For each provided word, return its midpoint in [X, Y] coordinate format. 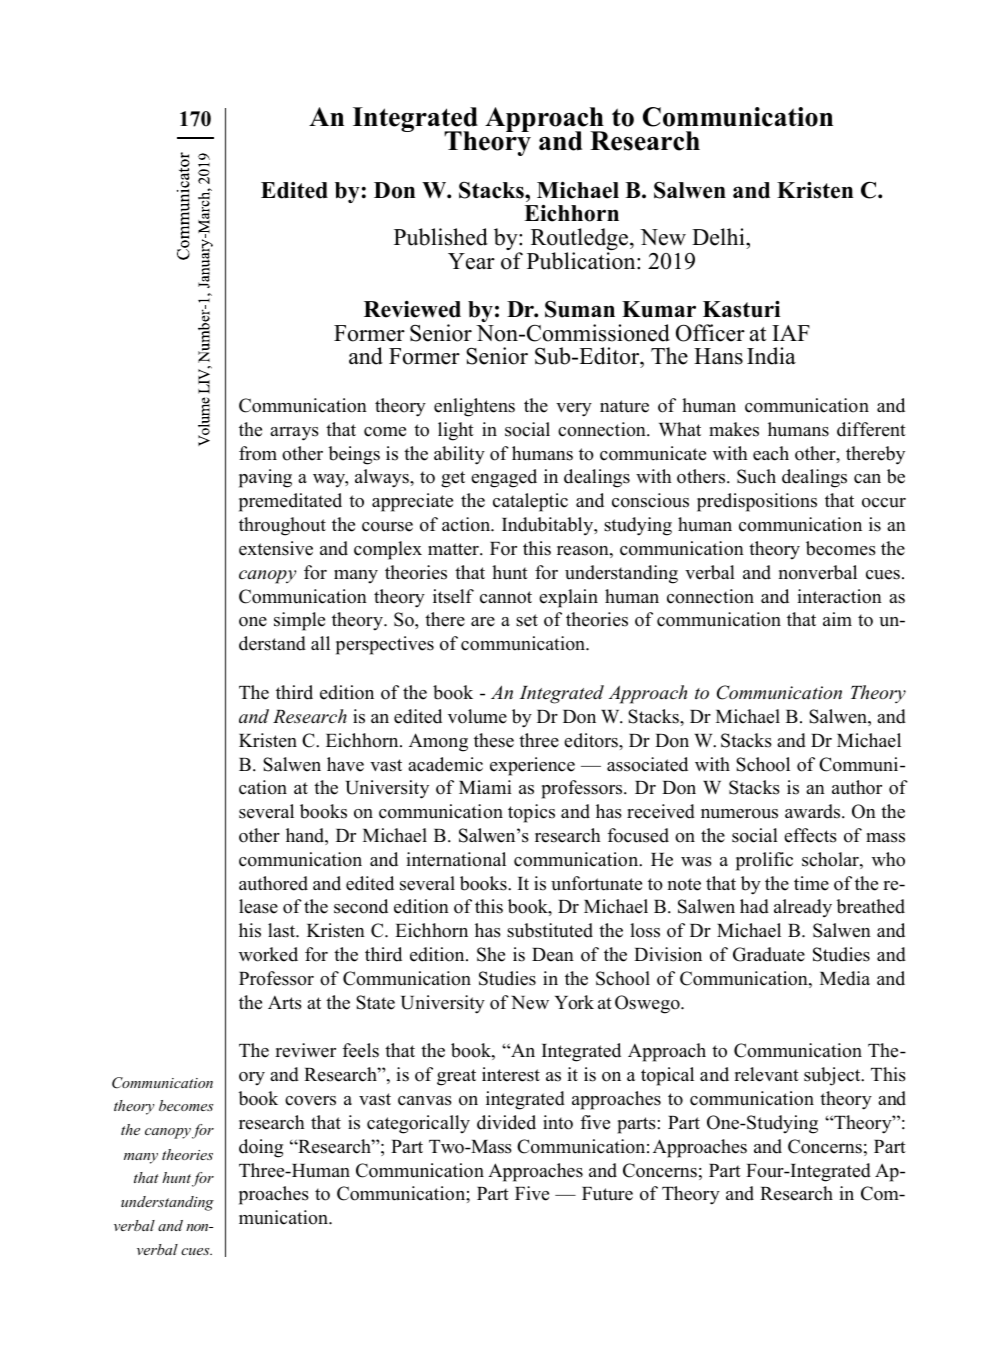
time [811, 883]
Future [607, 1194]
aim [837, 619]
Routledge [581, 240]
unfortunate [596, 883]
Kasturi [741, 309]
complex [388, 550]
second [361, 906]
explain [568, 598]
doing [261, 1148]
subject [833, 1076]
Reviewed [412, 309]
